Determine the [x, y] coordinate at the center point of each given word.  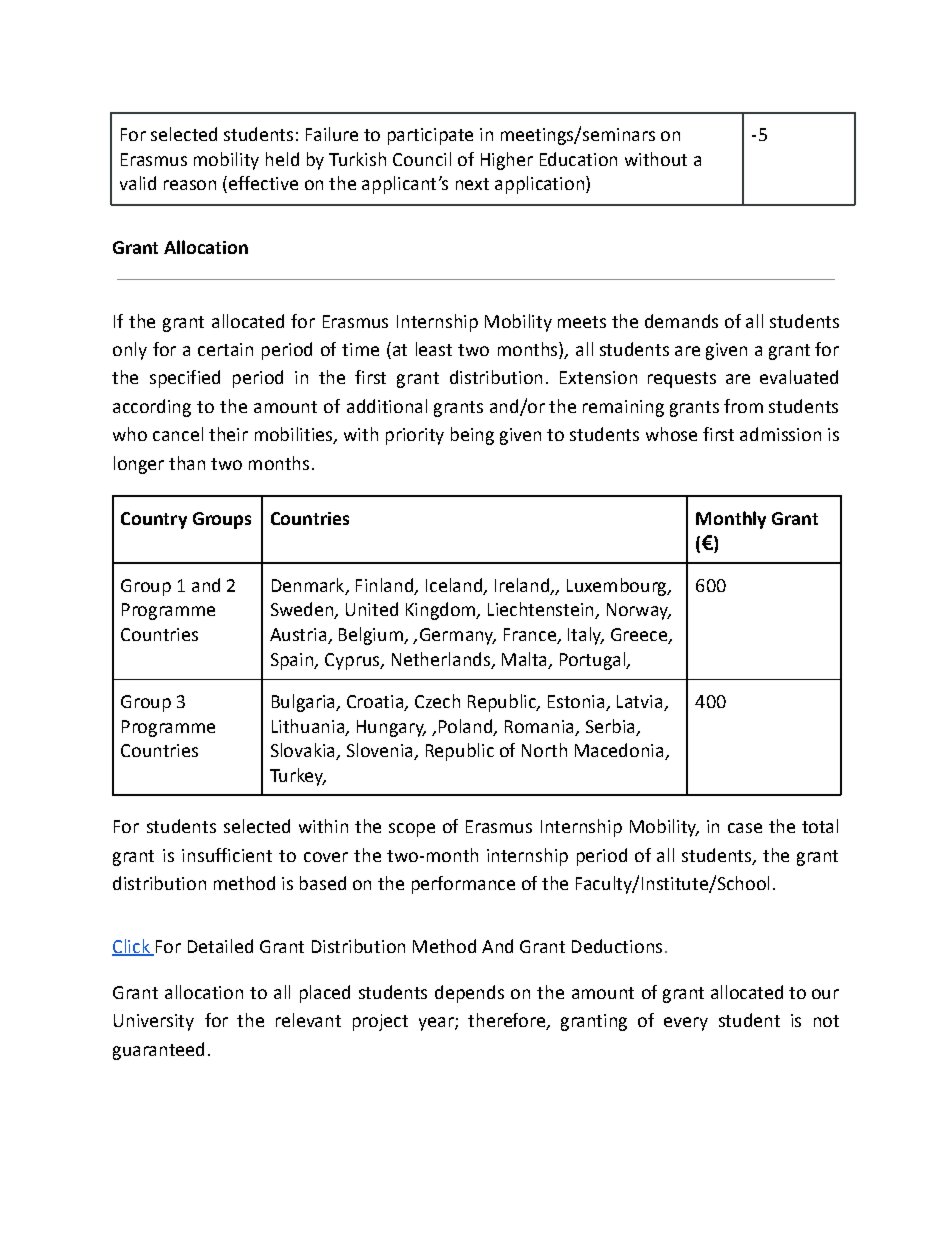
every [686, 1024]
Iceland [454, 585]
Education [578, 159]
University [154, 1022]
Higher [507, 161]
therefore [507, 1021]
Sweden [303, 610]
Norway [638, 611]
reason [190, 185]
